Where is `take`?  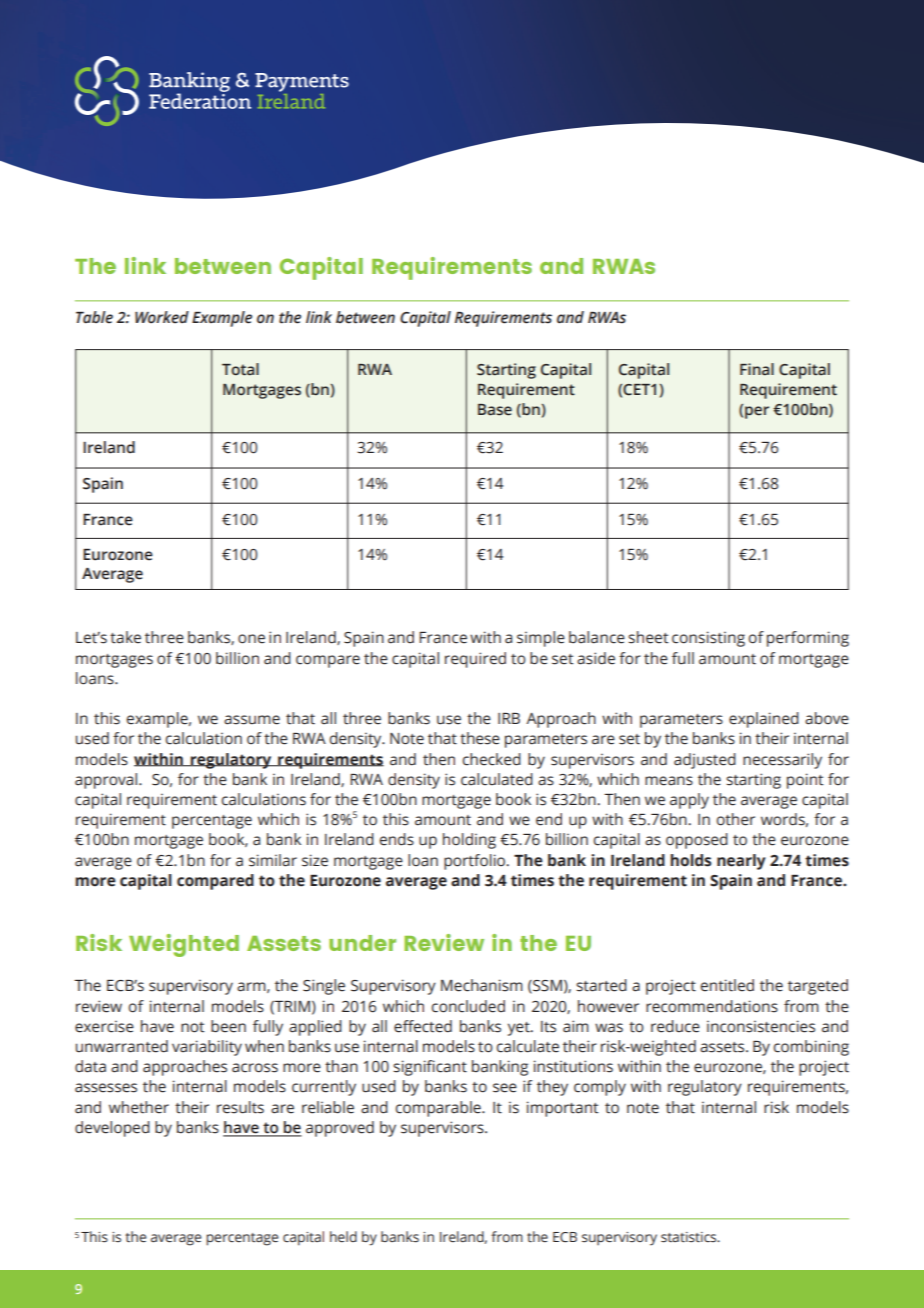 take is located at coordinates (125, 637).
